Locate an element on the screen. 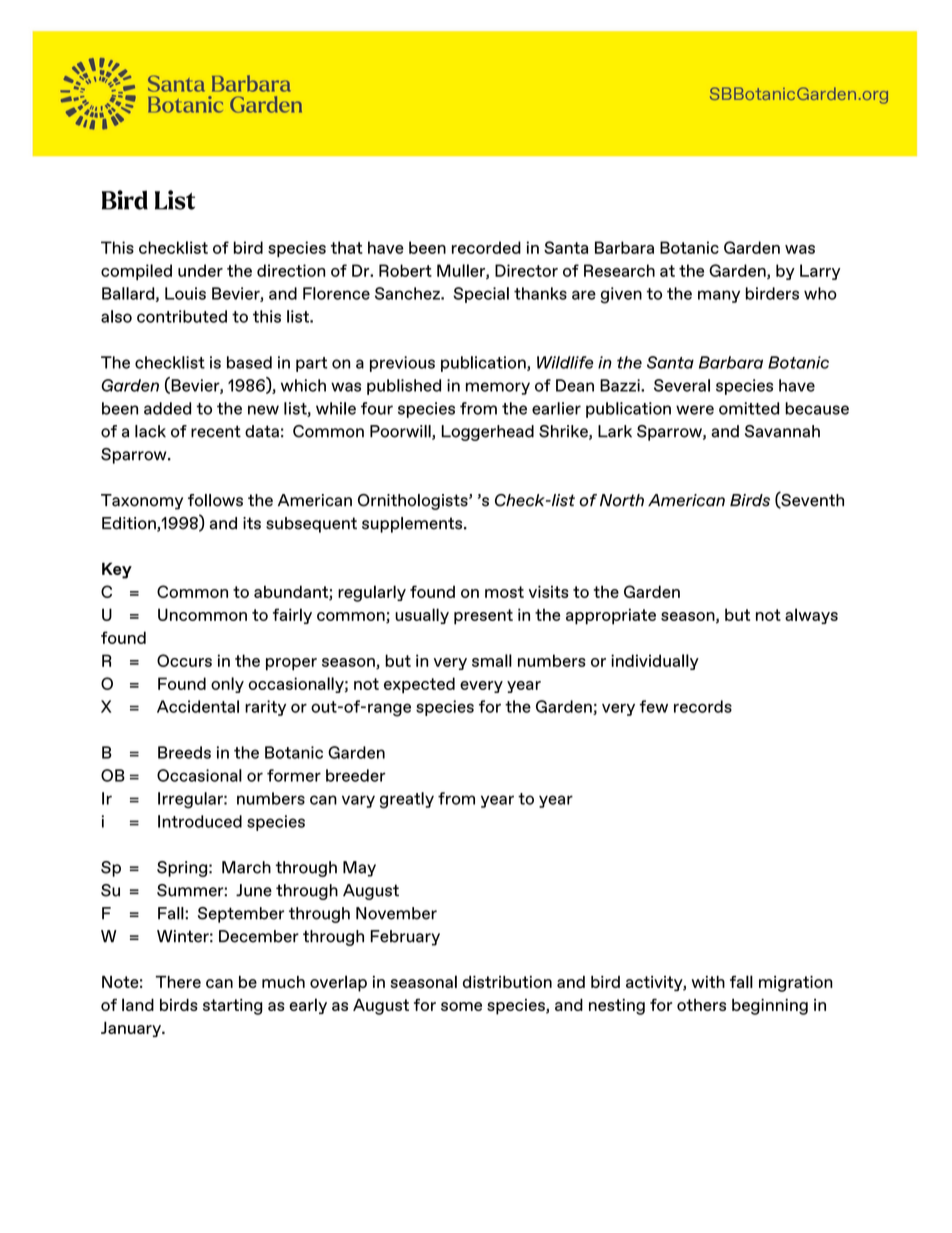 The height and width of the screenshot is (1233, 952). some is located at coordinates (461, 1006).
